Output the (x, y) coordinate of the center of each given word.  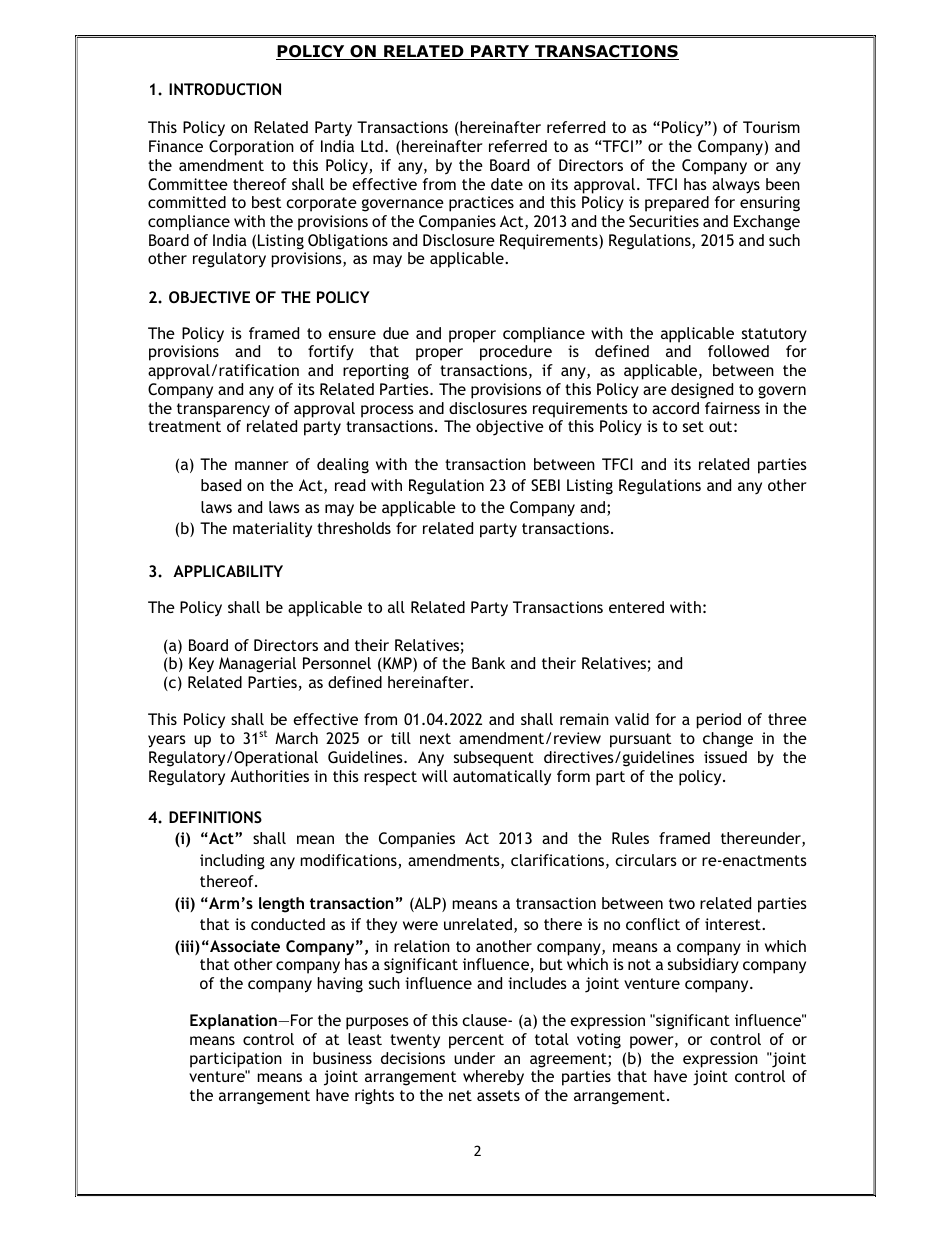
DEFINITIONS (215, 817)
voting (599, 1041)
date (507, 184)
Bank (488, 663)
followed (738, 351)
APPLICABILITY (228, 571)
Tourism (771, 127)
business (342, 1058)
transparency (223, 410)
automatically (502, 777)
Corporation (251, 148)
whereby (493, 1078)
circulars (646, 860)
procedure (516, 353)
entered (636, 607)
